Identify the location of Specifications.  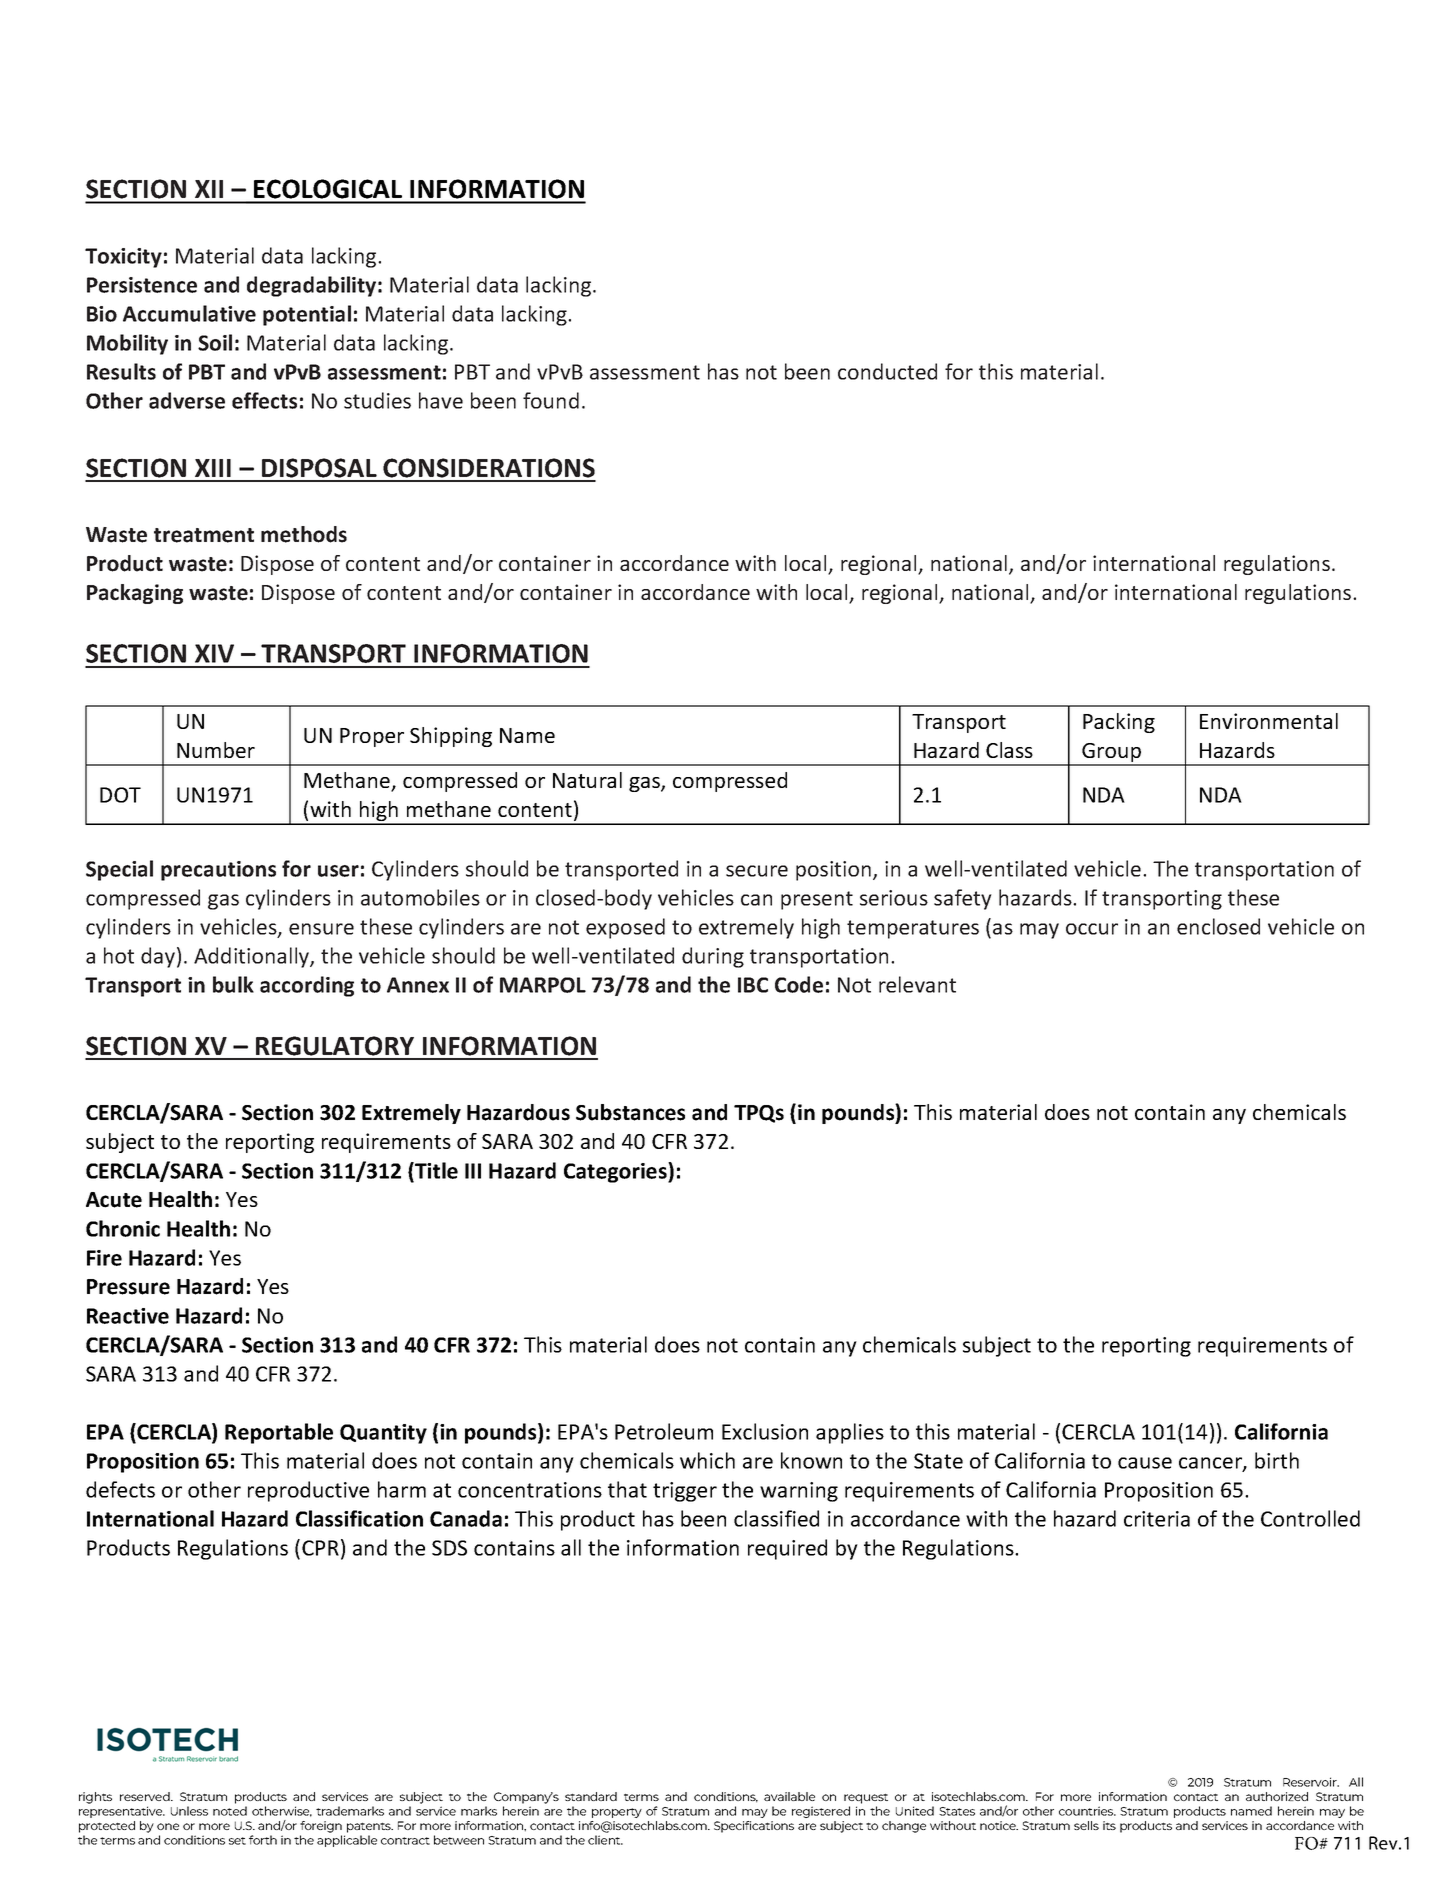
(754, 1827).
